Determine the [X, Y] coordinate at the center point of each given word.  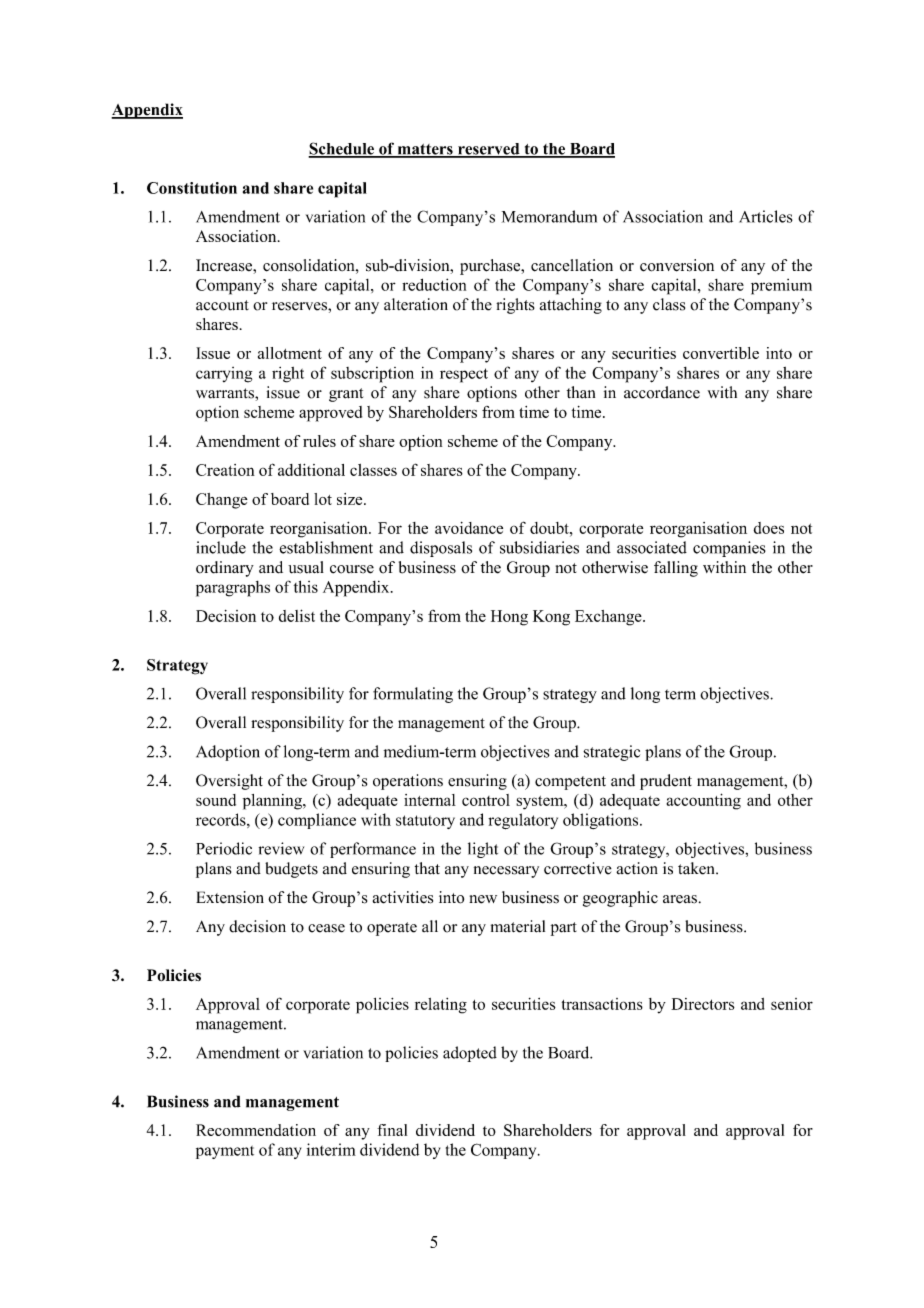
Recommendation [256, 1130]
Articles [766, 216]
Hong [509, 618]
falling [676, 569]
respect [464, 375]
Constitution [192, 188]
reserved [489, 150]
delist [297, 615]
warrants [226, 393]
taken [697, 868]
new [483, 899]
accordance [662, 392]
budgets [291, 870]
